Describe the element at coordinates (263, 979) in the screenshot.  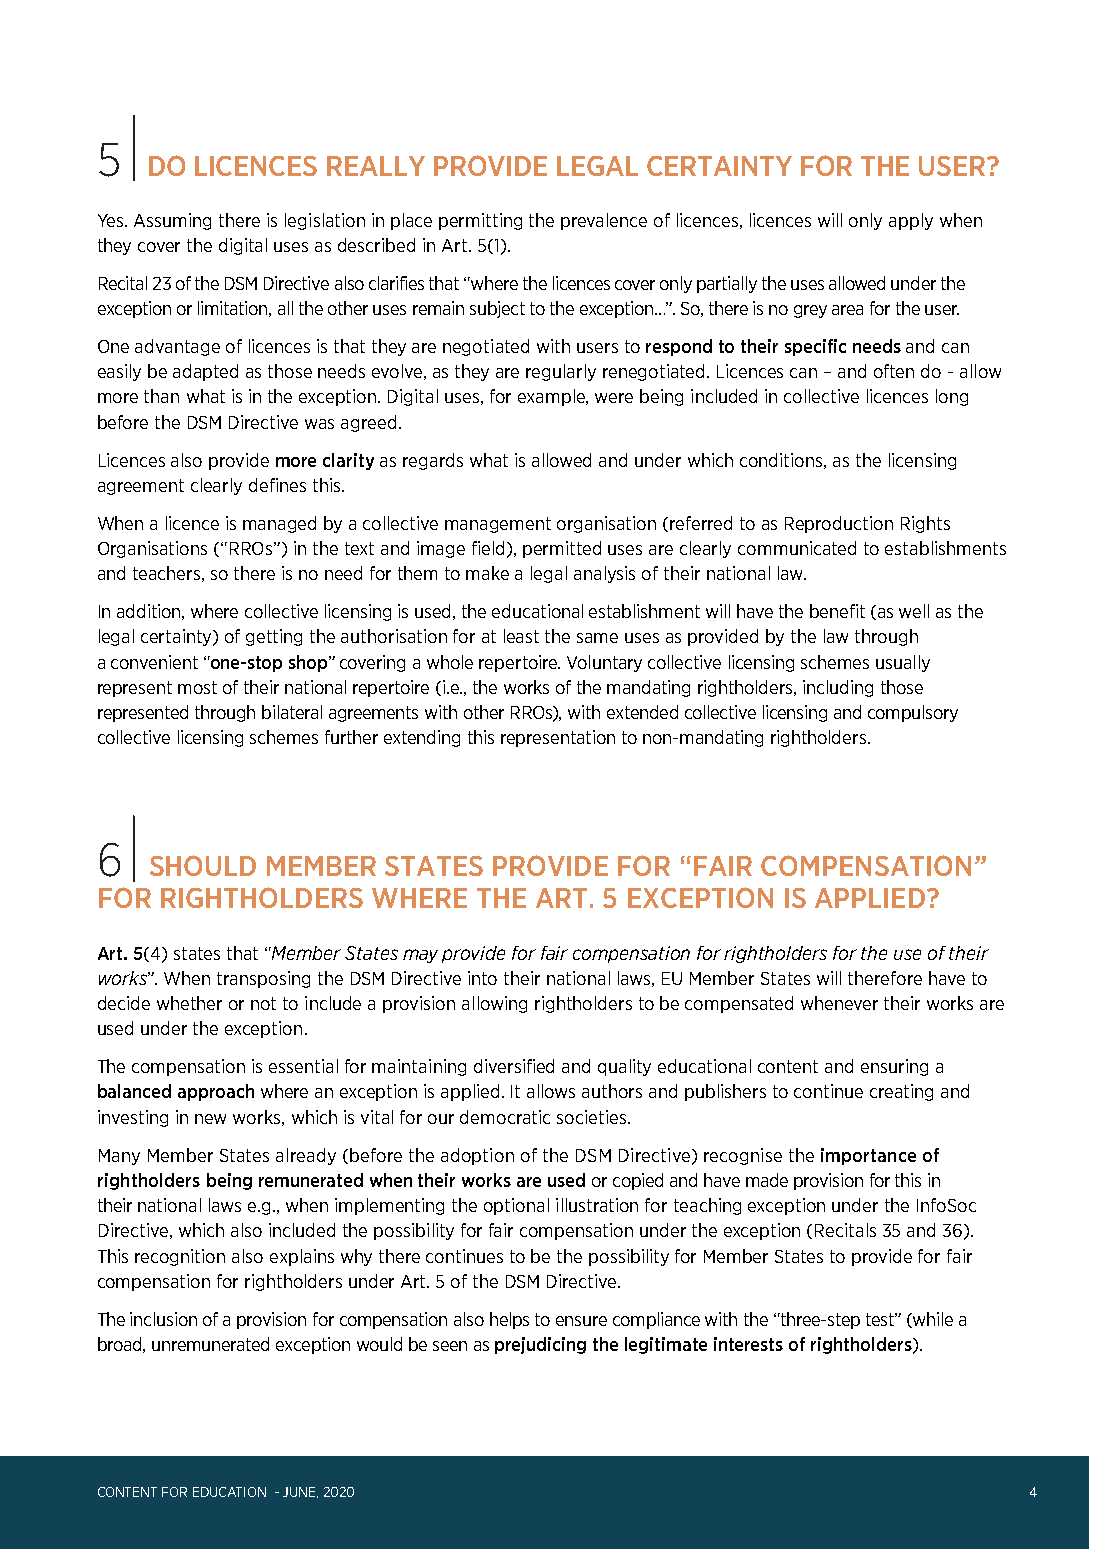
I see `transposing` at that location.
